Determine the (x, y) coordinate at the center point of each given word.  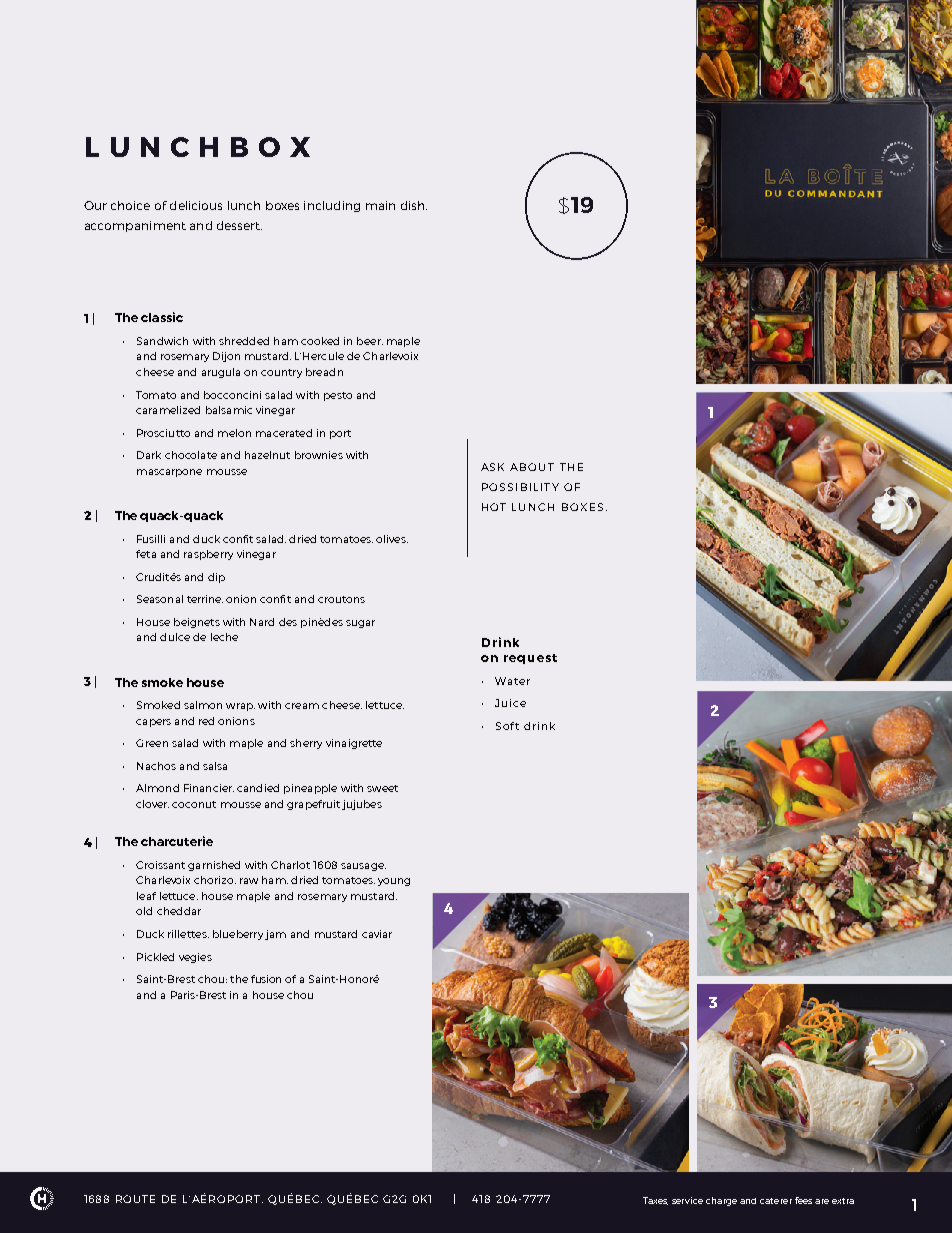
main (380, 205)
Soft (507, 726)
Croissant (160, 865)
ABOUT (532, 467)
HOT (494, 507)
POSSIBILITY (520, 487)
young (394, 882)
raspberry (208, 555)
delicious (196, 205)
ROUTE (135, 1199)
